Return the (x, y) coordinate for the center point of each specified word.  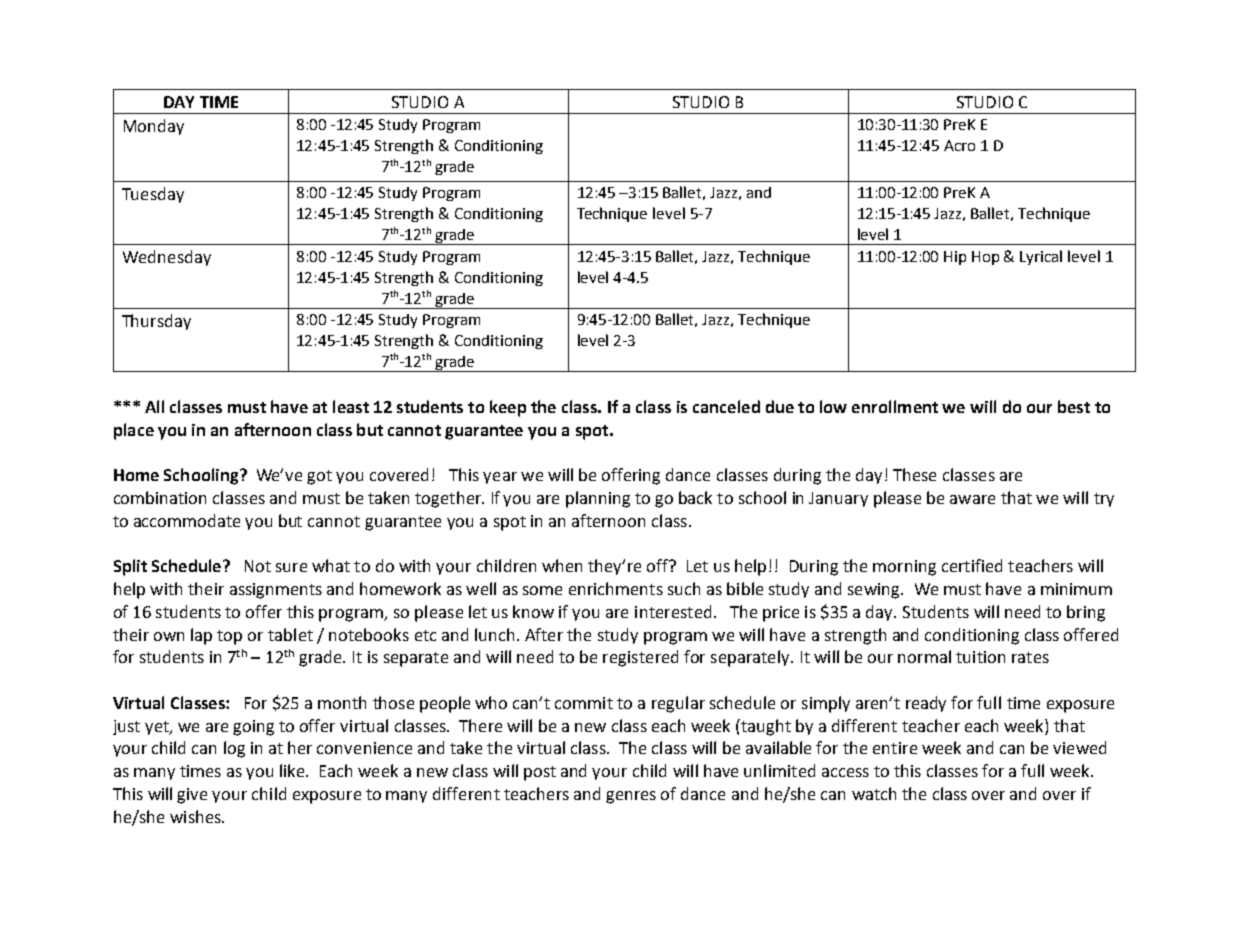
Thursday (156, 322)
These (914, 474)
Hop (985, 258)
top (229, 637)
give (192, 796)
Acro (959, 145)
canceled (726, 406)
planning (598, 499)
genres (631, 797)
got (319, 477)
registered (640, 658)
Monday (154, 127)
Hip (955, 258)
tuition (980, 657)
